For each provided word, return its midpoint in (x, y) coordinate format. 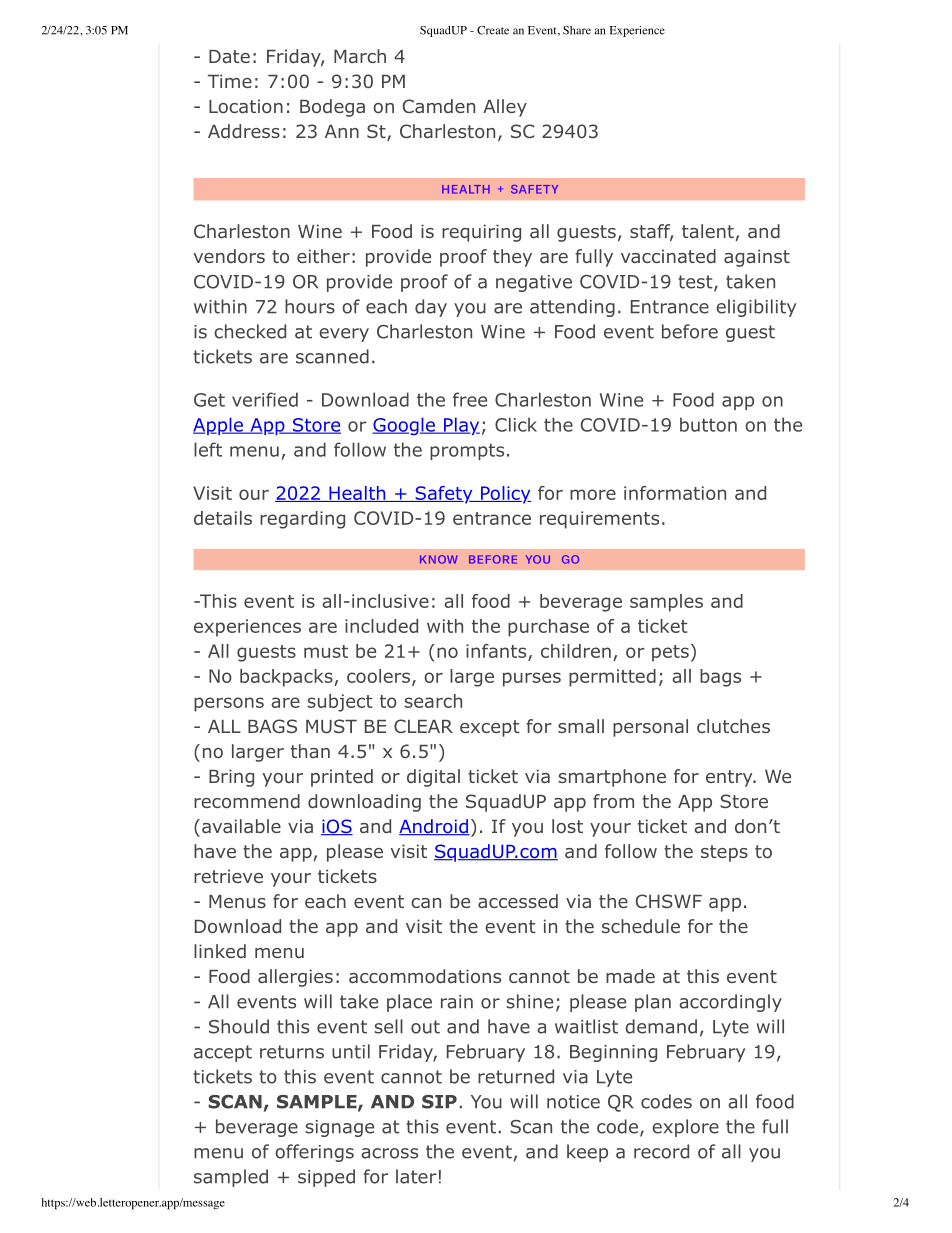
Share (577, 30)
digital (433, 778)
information (675, 493)
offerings (314, 1153)
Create (493, 30)
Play (461, 426)
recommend (247, 801)
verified (265, 399)
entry (730, 778)
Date (229, 56)
